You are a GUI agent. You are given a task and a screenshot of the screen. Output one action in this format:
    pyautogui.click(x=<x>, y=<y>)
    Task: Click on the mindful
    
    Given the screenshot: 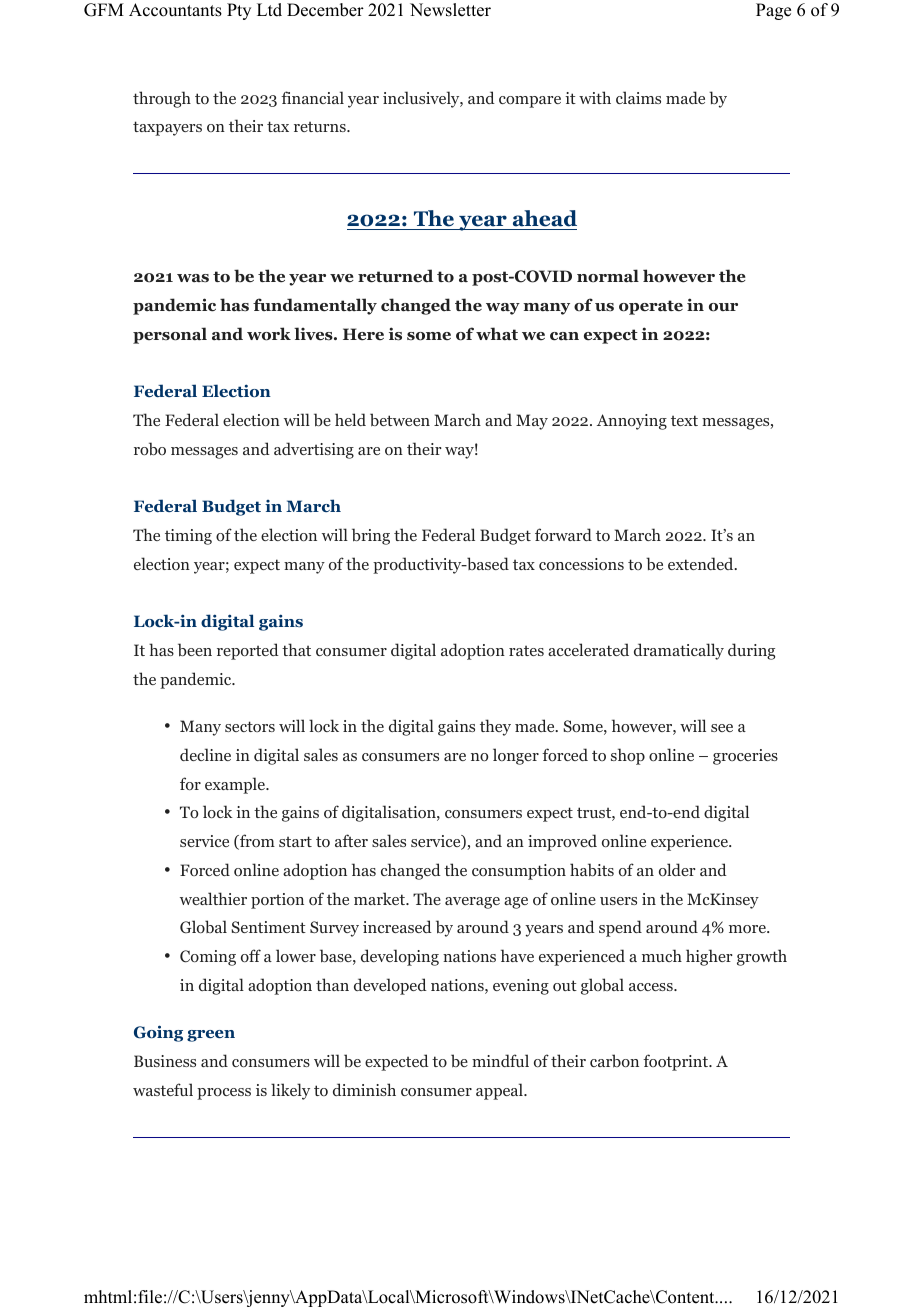 What is the action you would take?
    pyautogui.click(x=500, y=1060)
